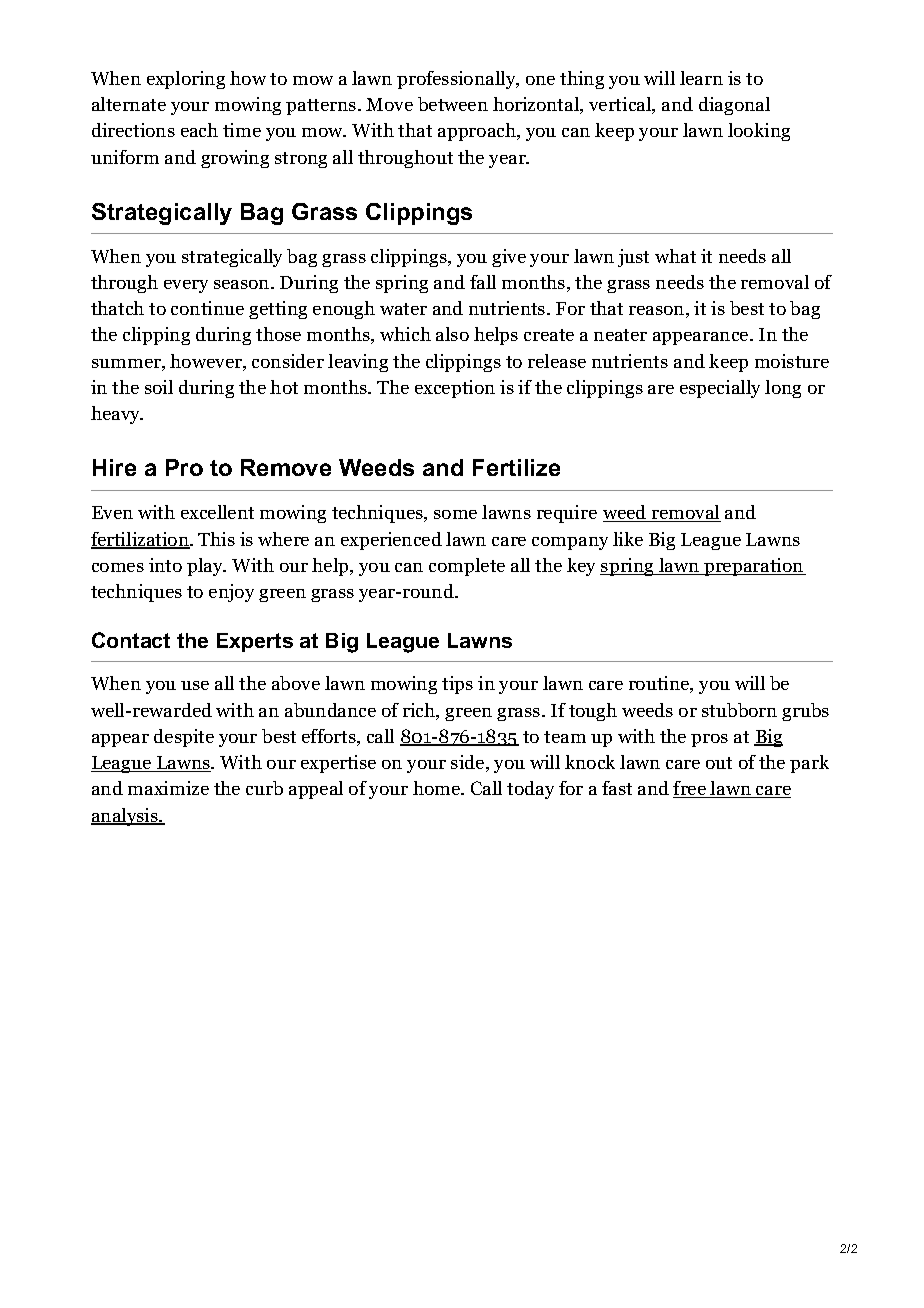 This image has width=924, height=1308. Describe the element at coordinates (117, 415) in the image. I see `heavy` at that location.
